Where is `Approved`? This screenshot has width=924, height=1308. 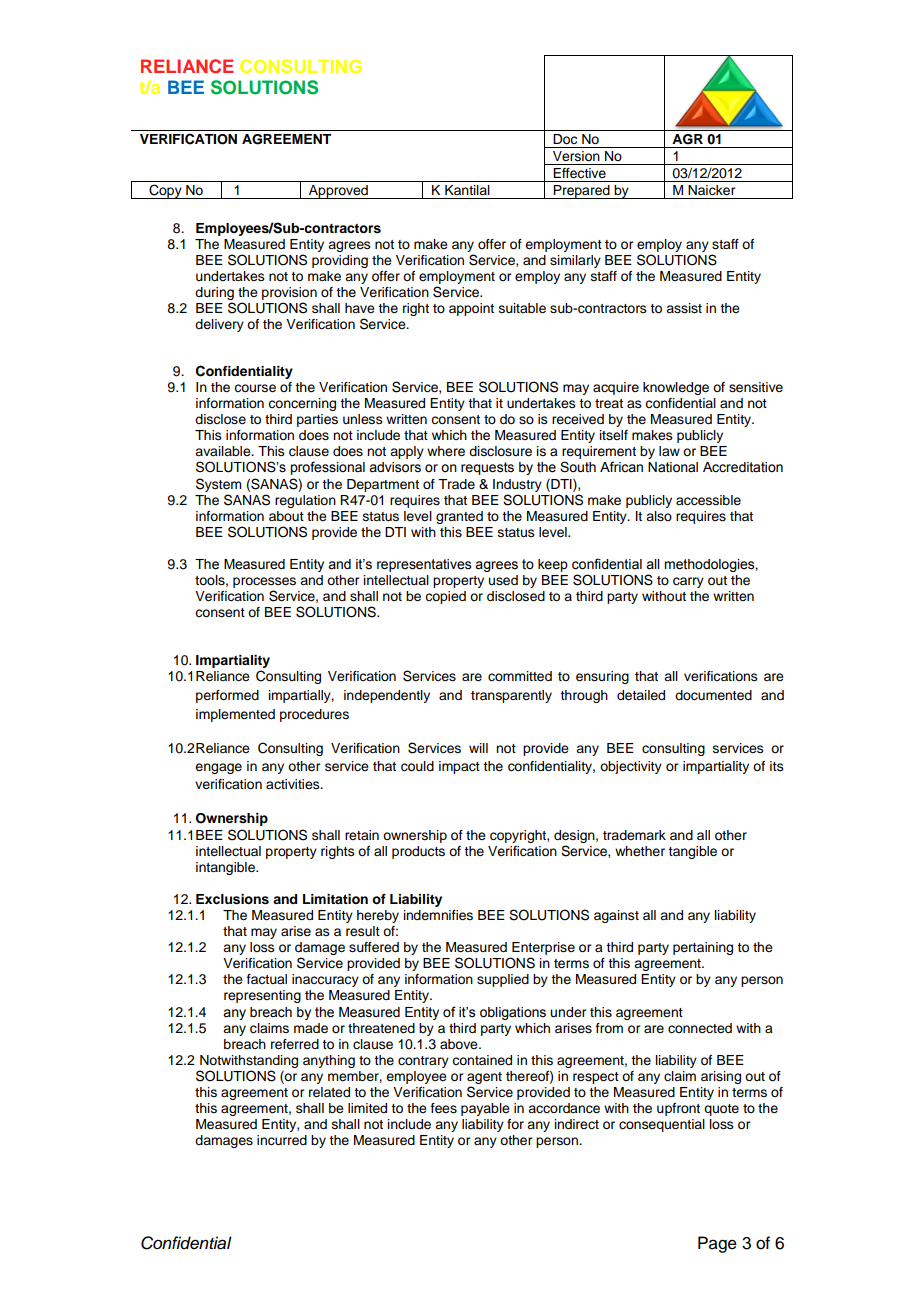
Approved is located at coordinates (338, 192).
